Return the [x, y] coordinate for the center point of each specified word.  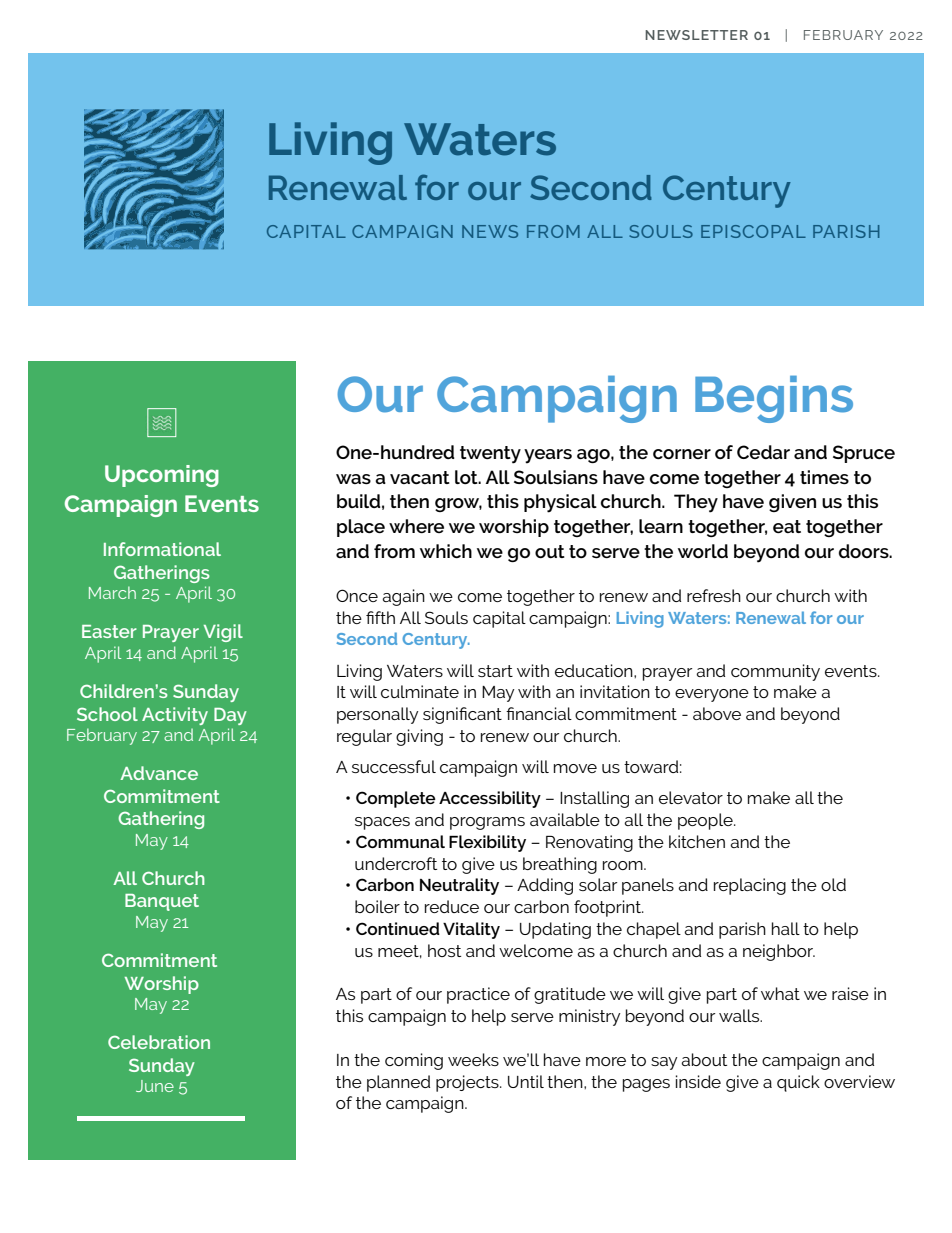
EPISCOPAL [753, 231]
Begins [774, 399]
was [353, 479]
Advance [159, 773]
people [706, 821]
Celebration [159, 1042]
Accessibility [490, 799]
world [703, 551]
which [446, 551]
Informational [162, 549]
